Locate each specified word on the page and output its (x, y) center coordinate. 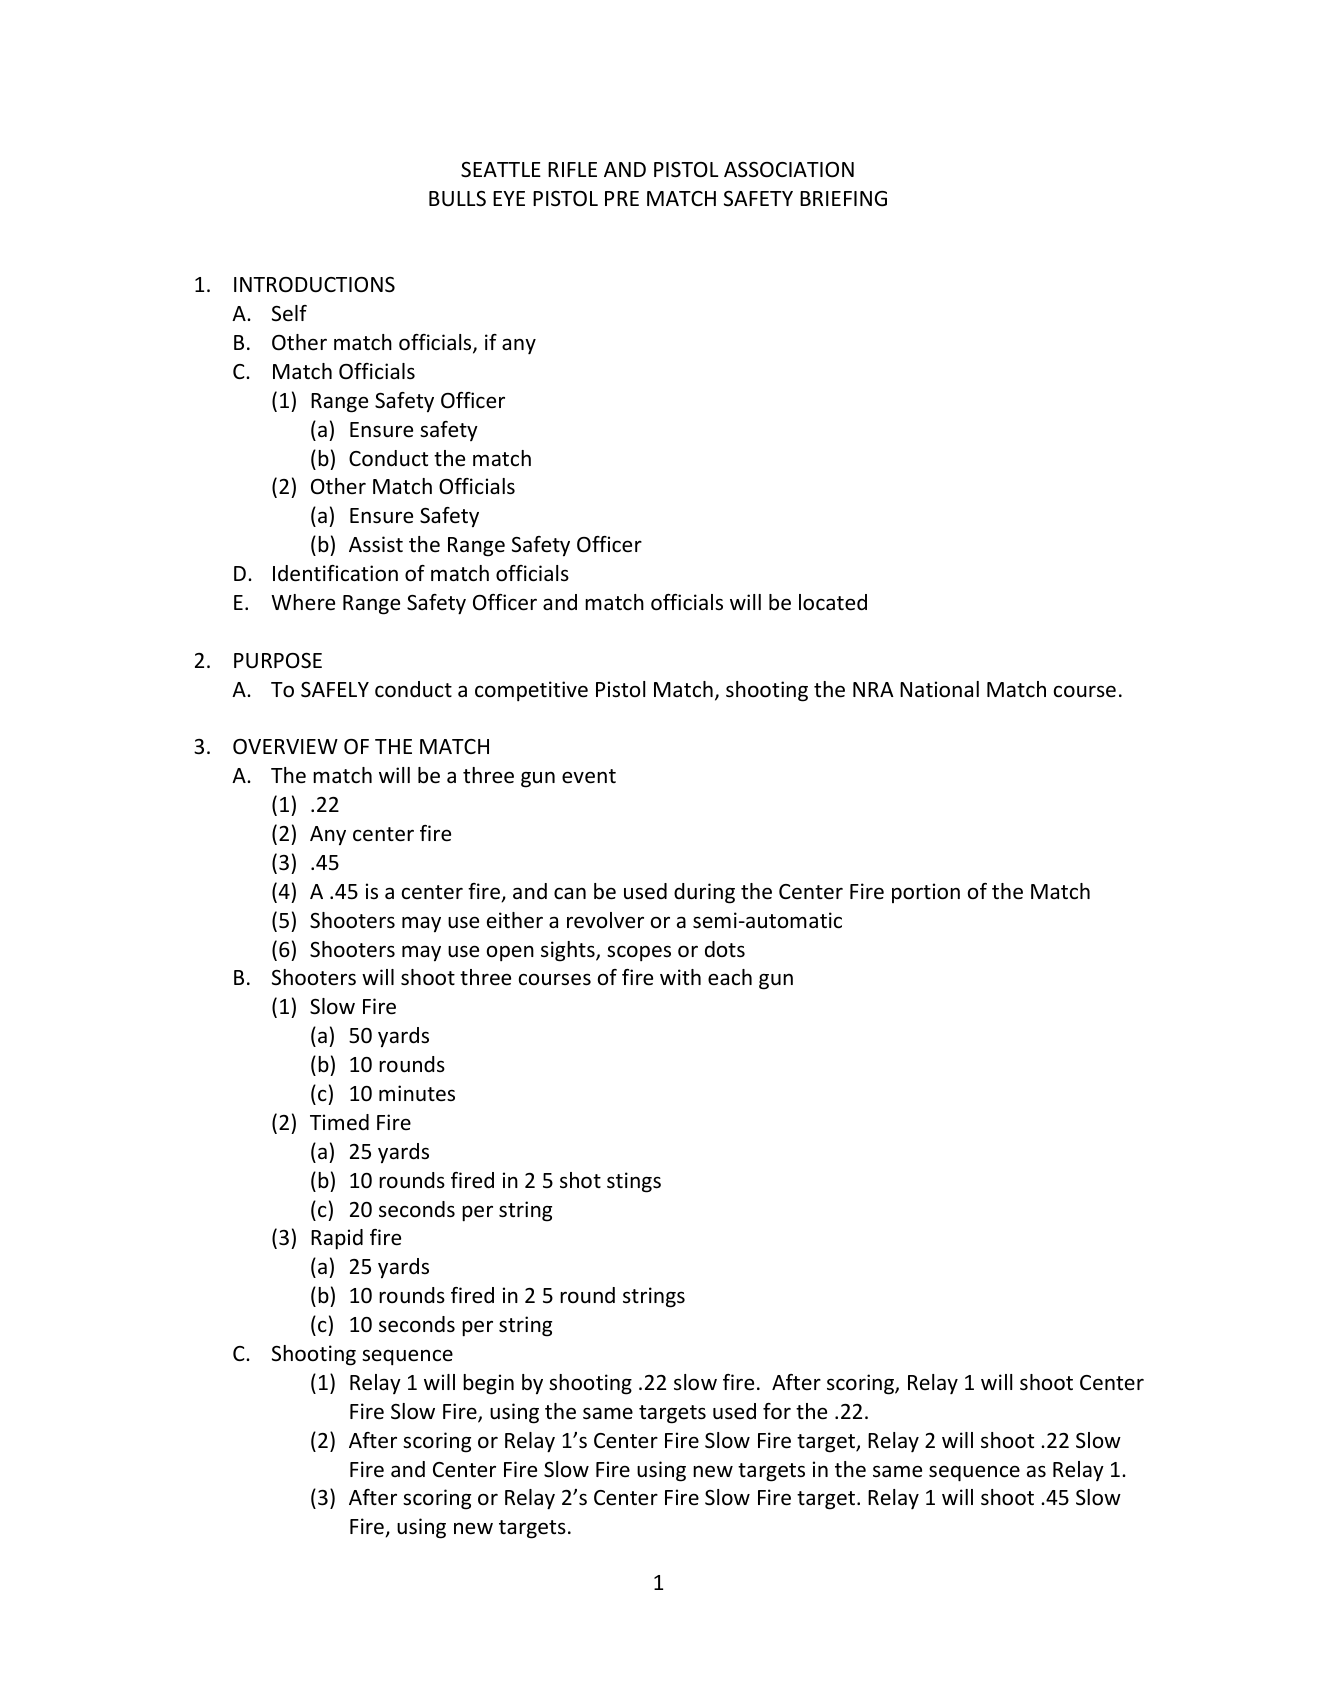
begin (488, 1384)
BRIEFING (843, 199)
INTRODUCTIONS (314, 285)
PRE (622, 198)
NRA (873, 689)
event (589, 776)
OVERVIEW (285, 746)
